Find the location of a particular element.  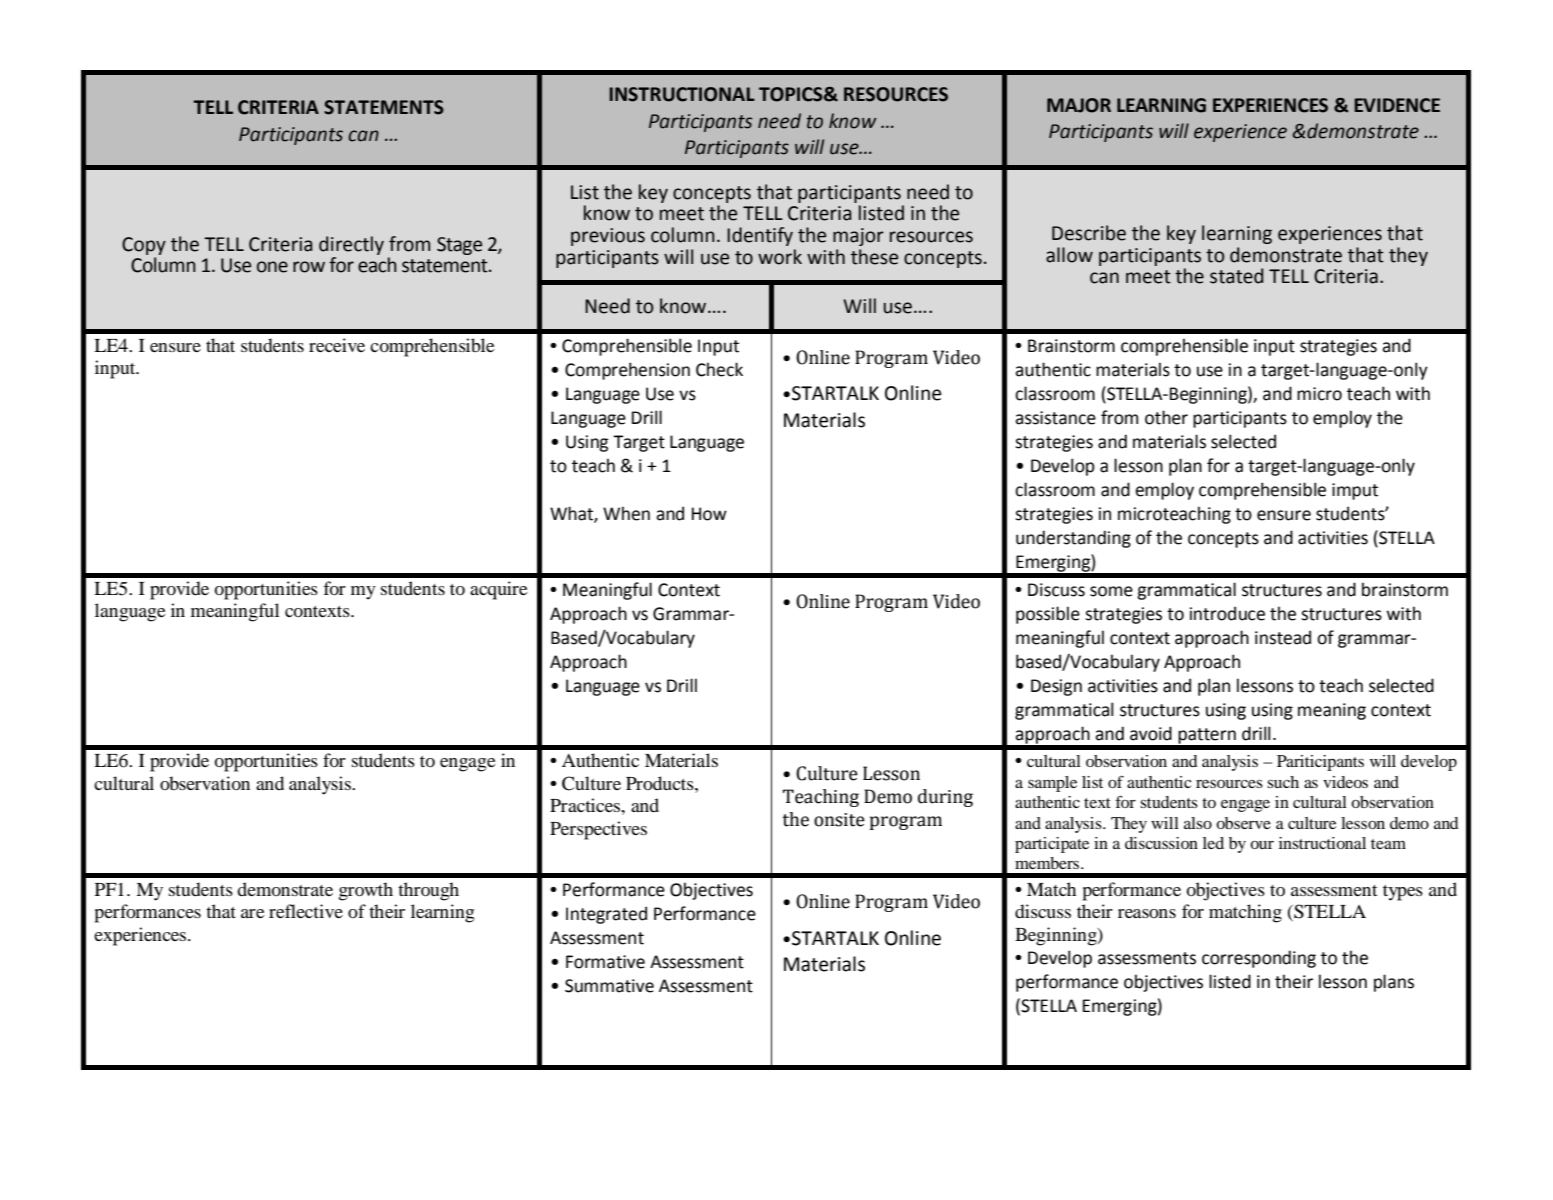

acquire is located at coordinates (499, 590).
